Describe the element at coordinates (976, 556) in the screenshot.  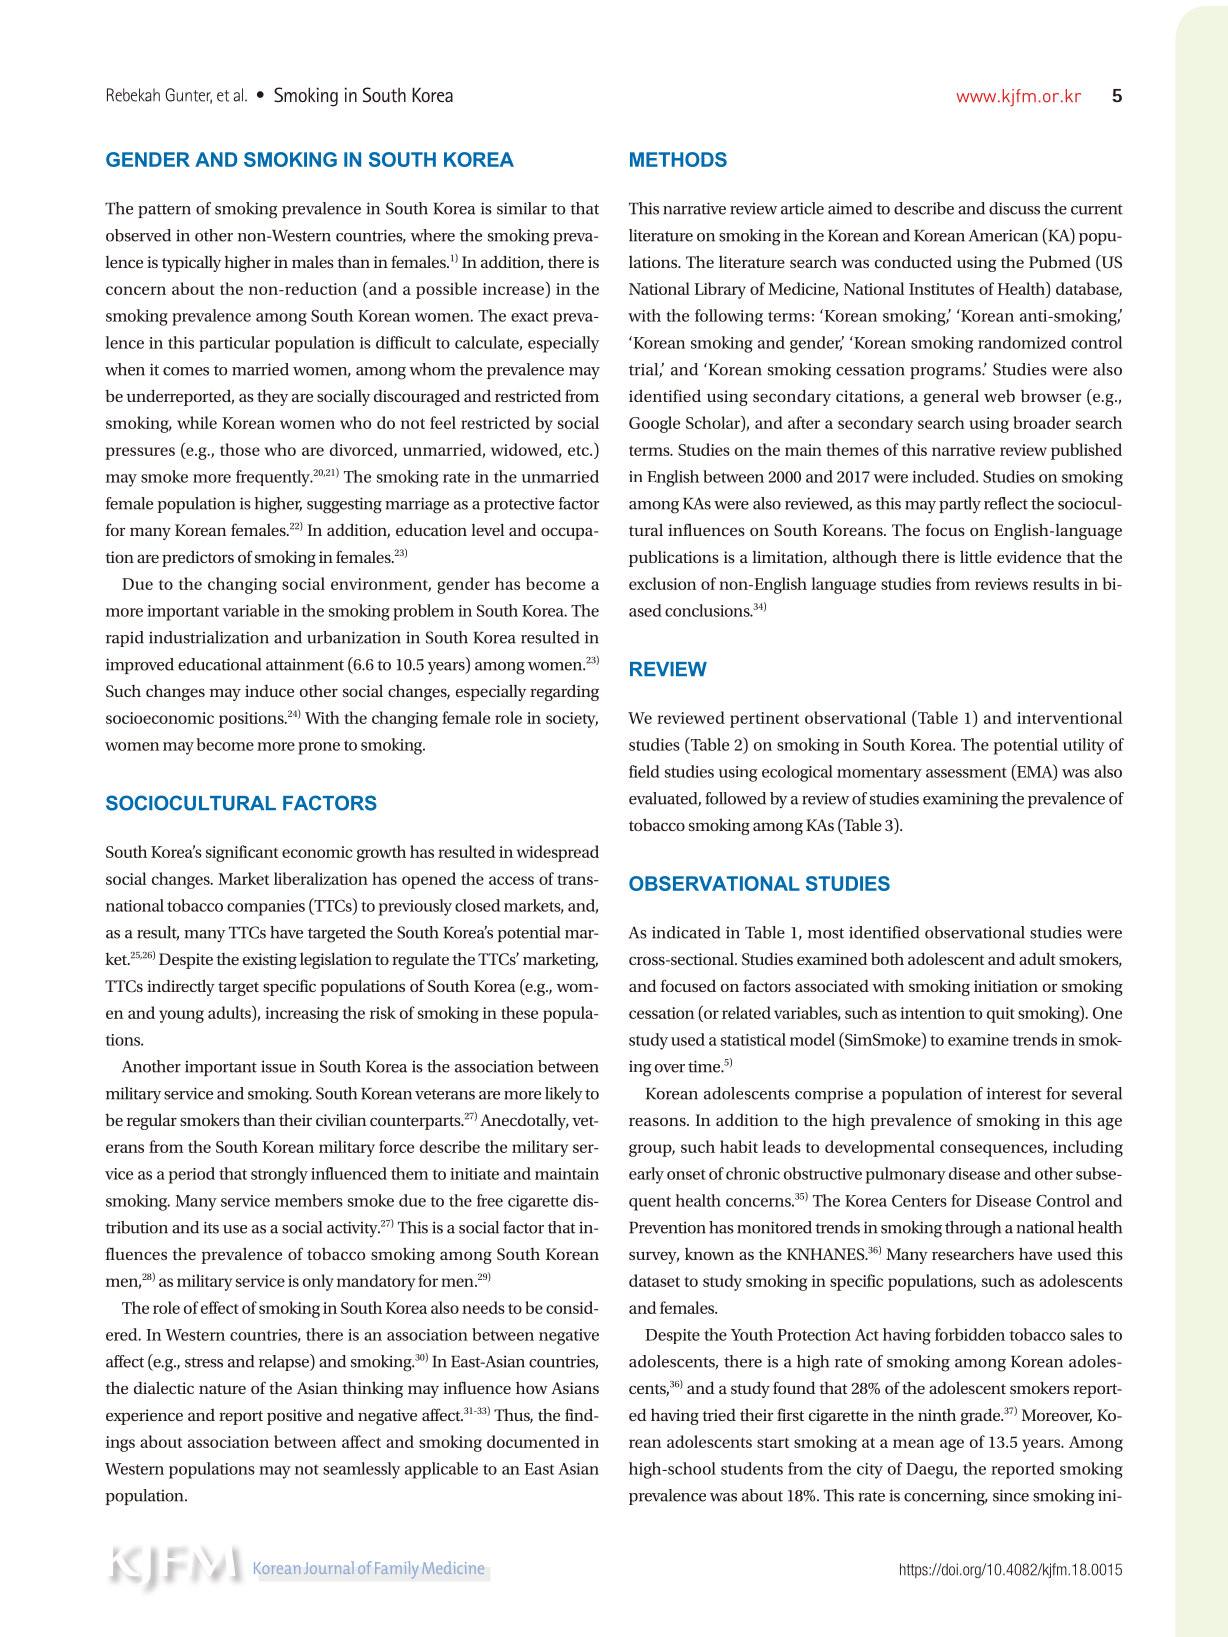
I see `little` at that location.
